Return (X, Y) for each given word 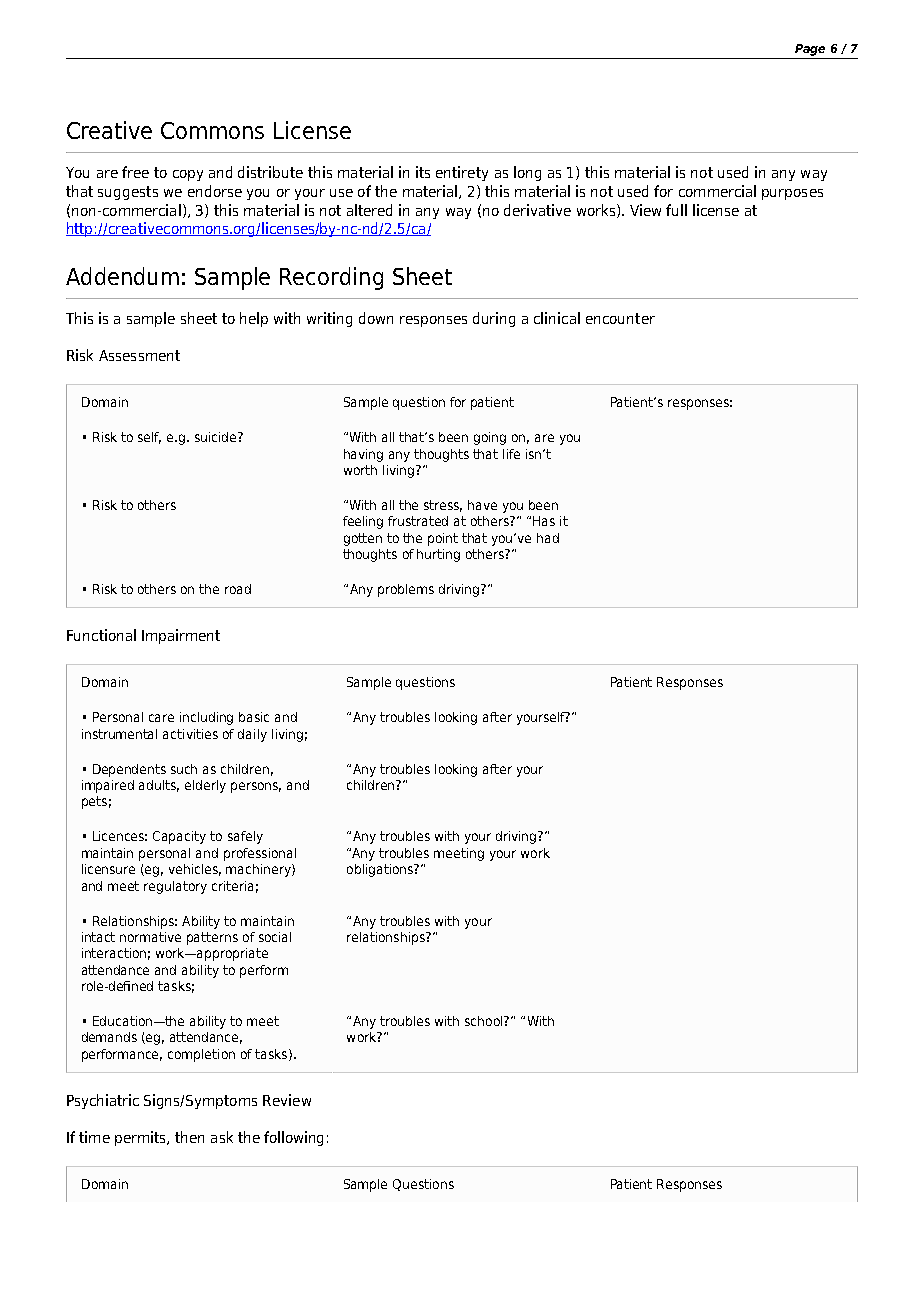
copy (188, 175)
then (189, 1137)
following (293, 1138)
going (490, 438)
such (184, 769)
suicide (217, 437)
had (548, 538)
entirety (462, 173)
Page (810, 50)
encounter (620, 318)
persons (256, 787)
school (485, 1021)
